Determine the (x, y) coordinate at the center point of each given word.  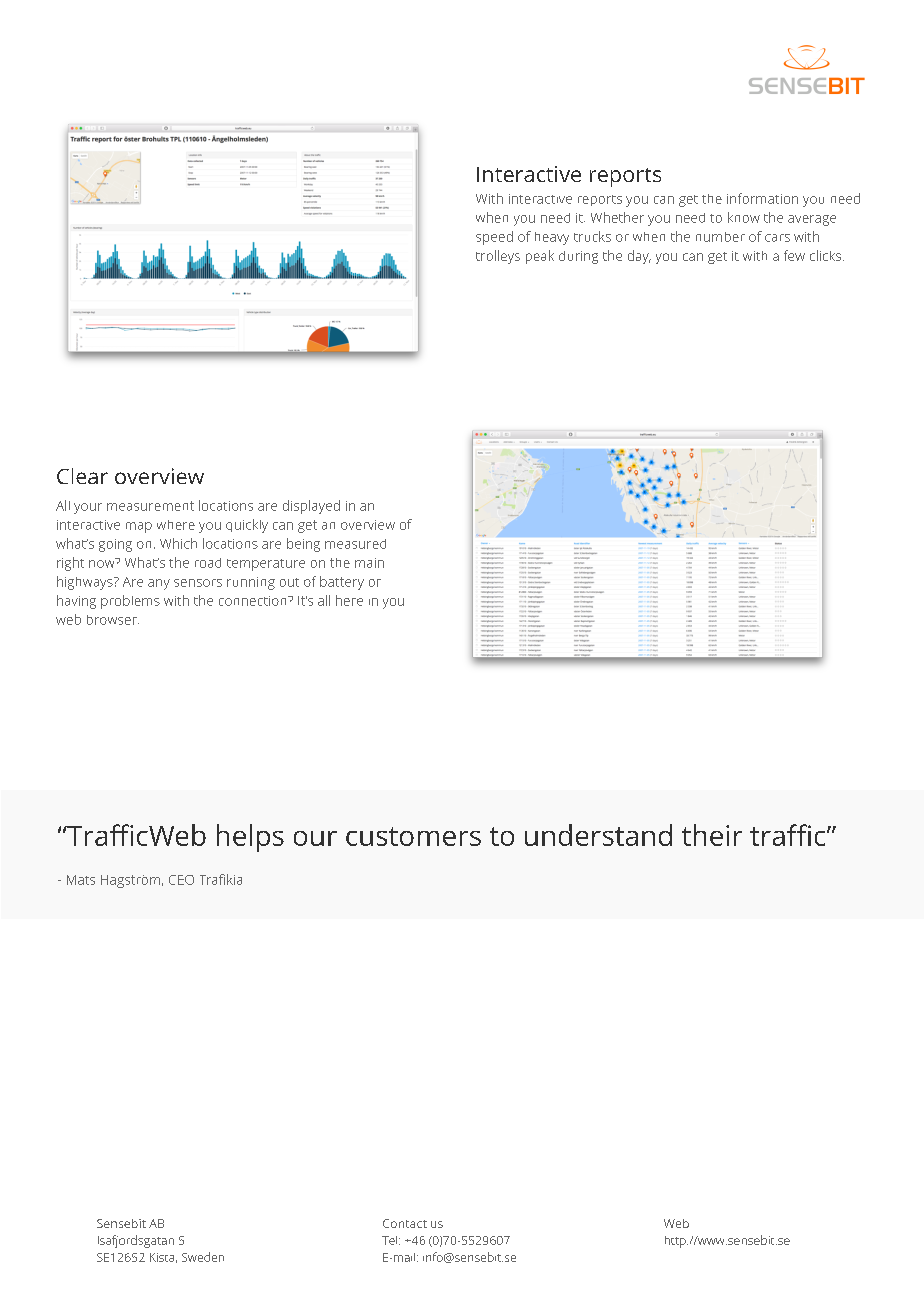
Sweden (203, 1257)
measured (355, 544)
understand (598, 835)
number (720, 237)
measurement (150, 506)
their (712, 835)
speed (494, 238)
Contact (405, 1223)
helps (250, 838)
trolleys (498, 257)
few (794, 255)
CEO (181, 880)
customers (413, 836)
